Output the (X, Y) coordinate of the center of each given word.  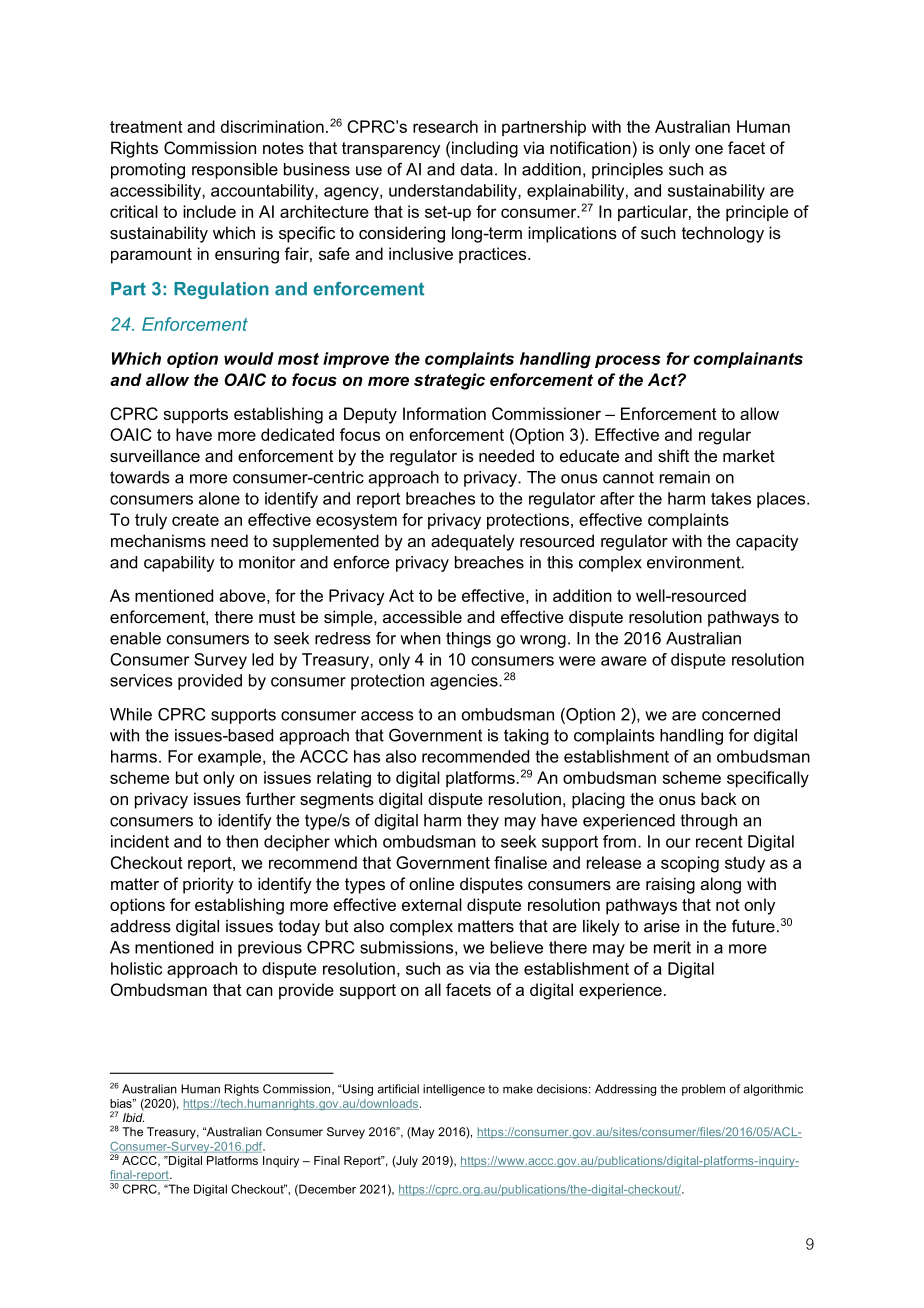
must (277, 617)
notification (590, 147)
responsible (235, 171)
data (476, 169)
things (468, 640)
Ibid (133, 1117)
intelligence (454, 1090)
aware (624, 661)
